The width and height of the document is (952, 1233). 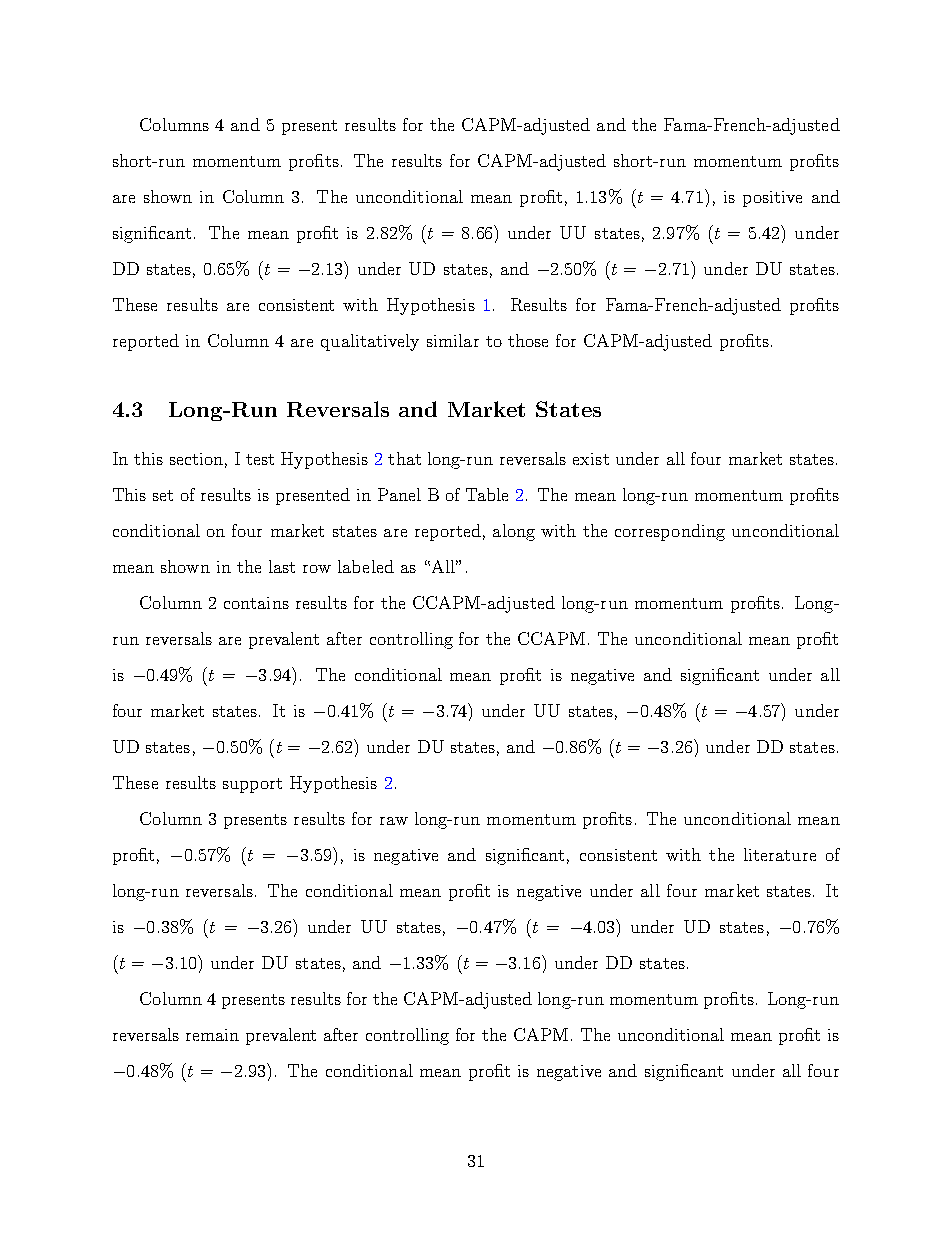 I want to click on qualitatively, so click(x=370, y=342).
